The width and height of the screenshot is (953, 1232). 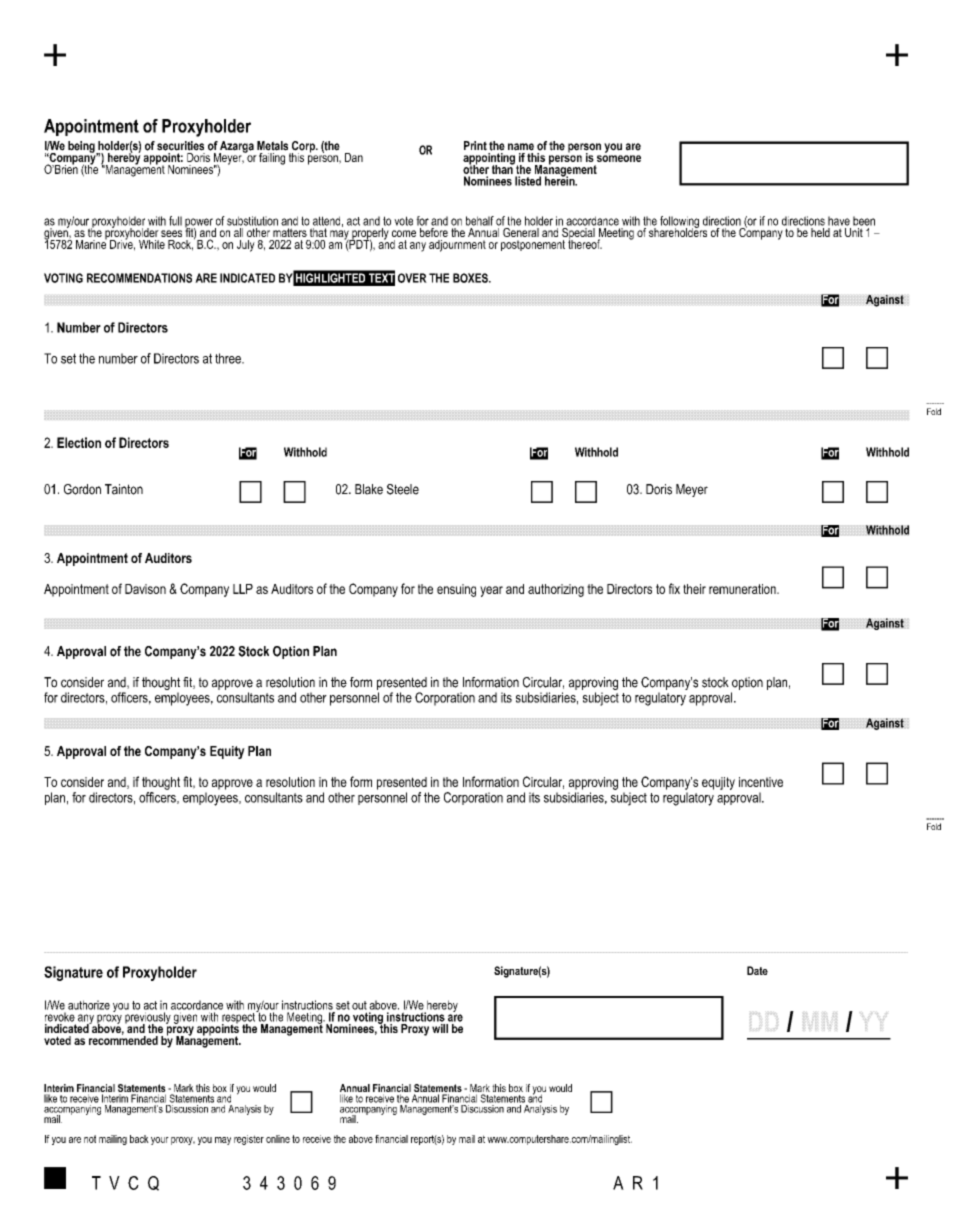 What do you see at coordinates (839, 221) in the screenshot?
I see `have` at bounding box center [839, 221].
